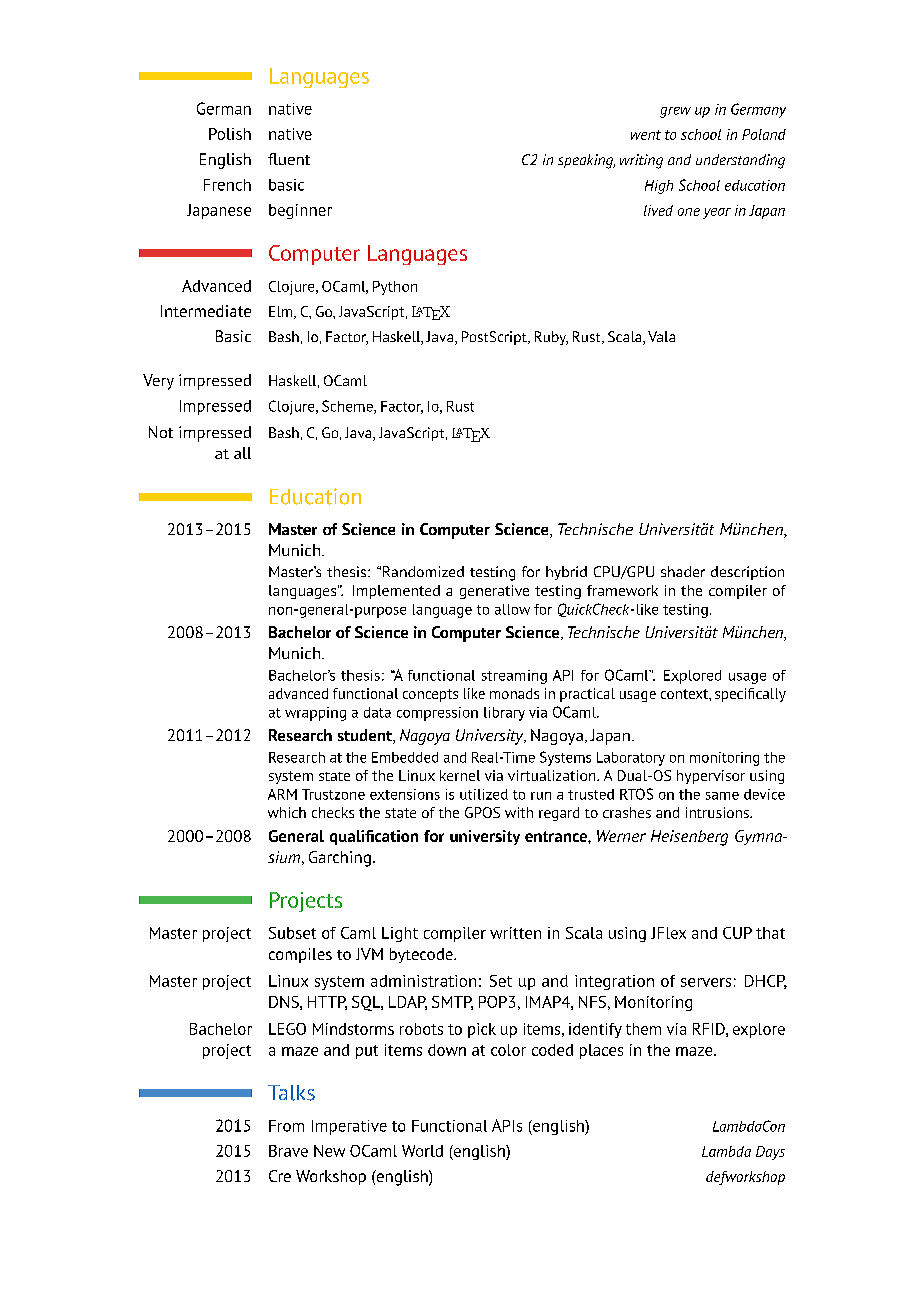 This screenshot has width=924, height=1308. What do you see at coordinates (683, 571) in the screenshot?
I see `shader` at bounding box center [683, 571].
